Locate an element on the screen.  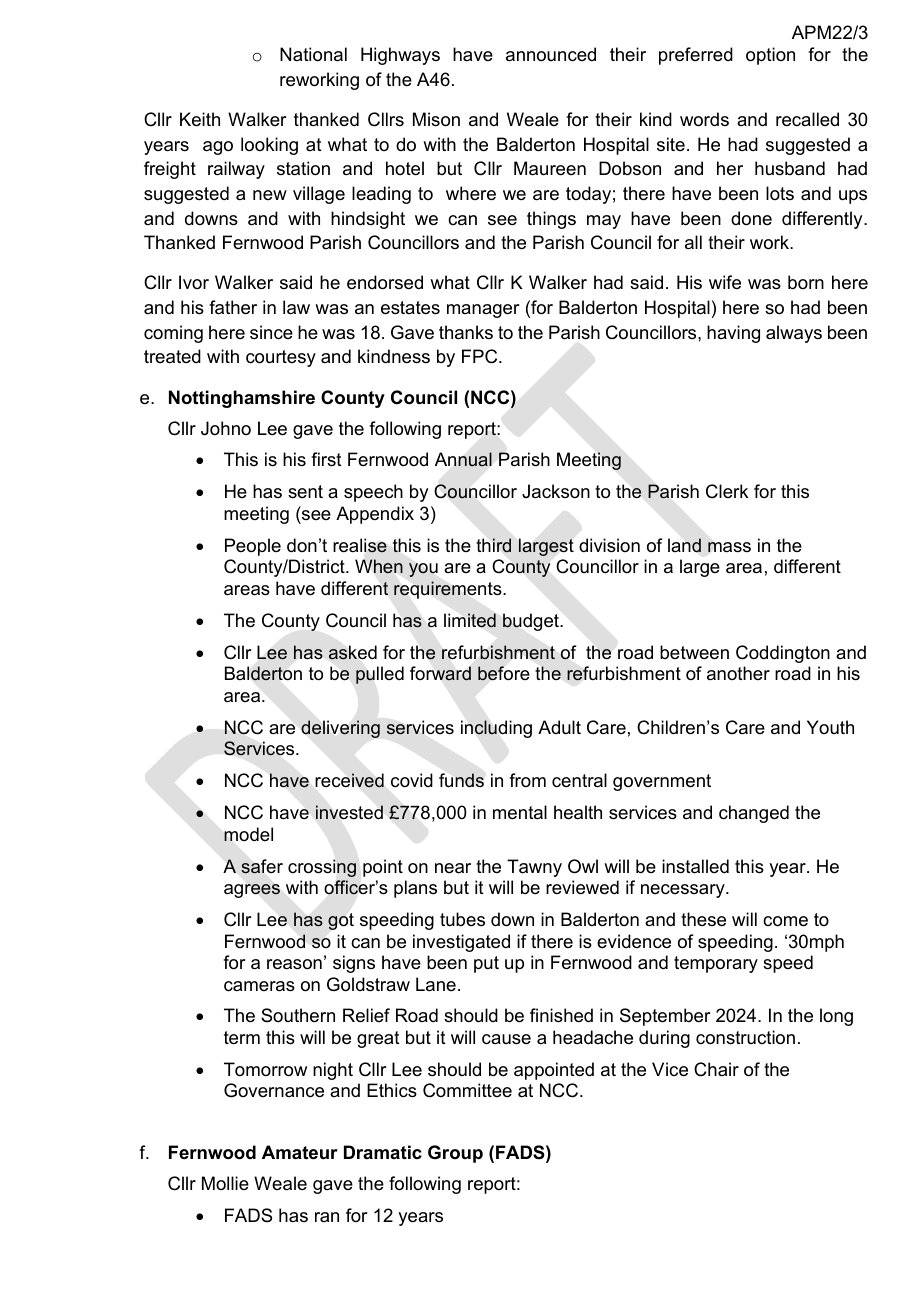
option is located at coordinates (770, 56).
